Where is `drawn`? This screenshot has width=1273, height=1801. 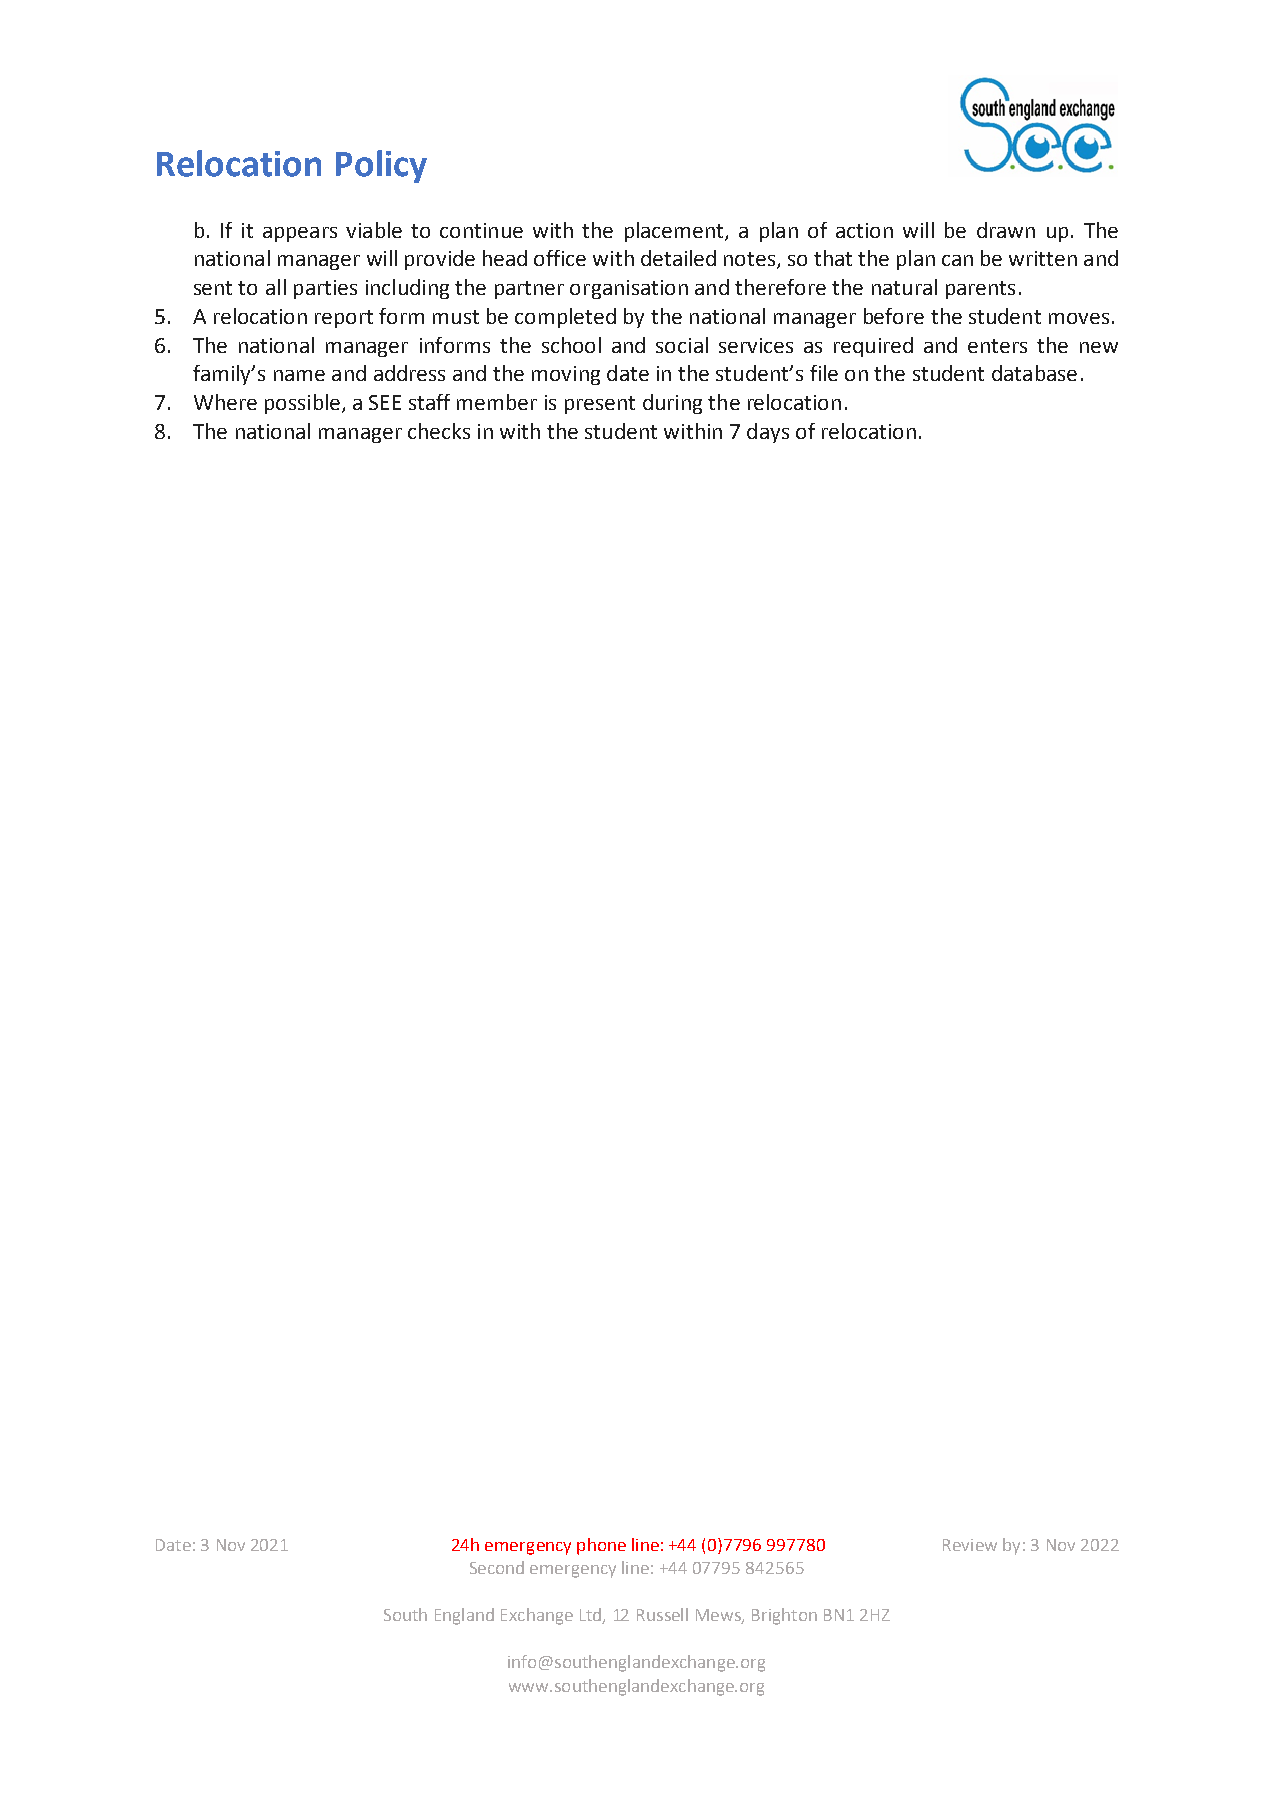
drawn is located at coordinates (1006, 230).
